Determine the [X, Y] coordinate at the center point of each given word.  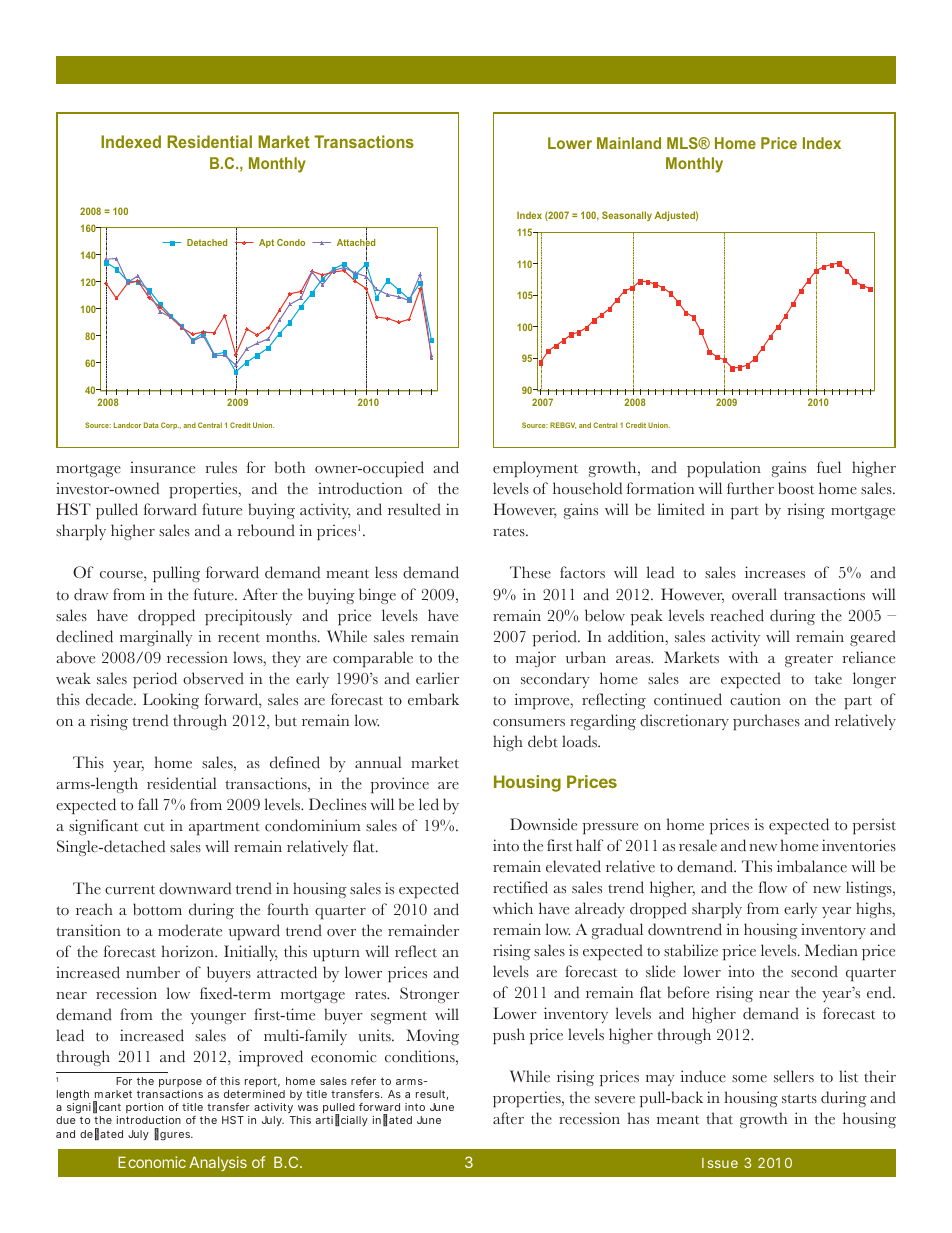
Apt [266, 243]
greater [809, 660]
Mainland [629, 143]
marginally [156, 638]
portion [144, 1110]
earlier [437, 678]
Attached [356, 243]
